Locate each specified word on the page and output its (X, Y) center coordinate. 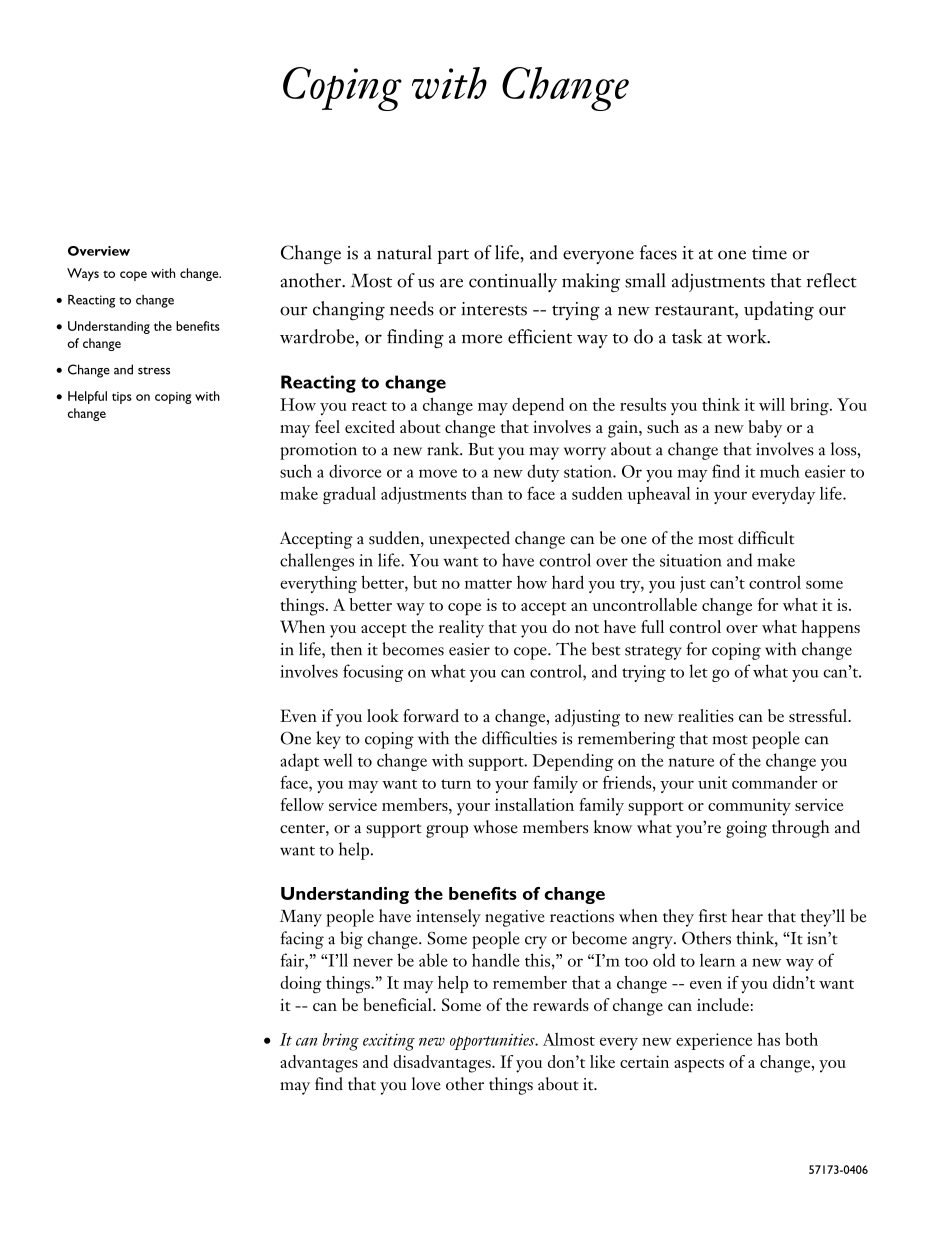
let (698, 671)
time (769, 253)
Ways (83, 274)
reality (461, 629)
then (346, 649)
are (451, 283)
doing (301, 985)
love (426, 1084)
